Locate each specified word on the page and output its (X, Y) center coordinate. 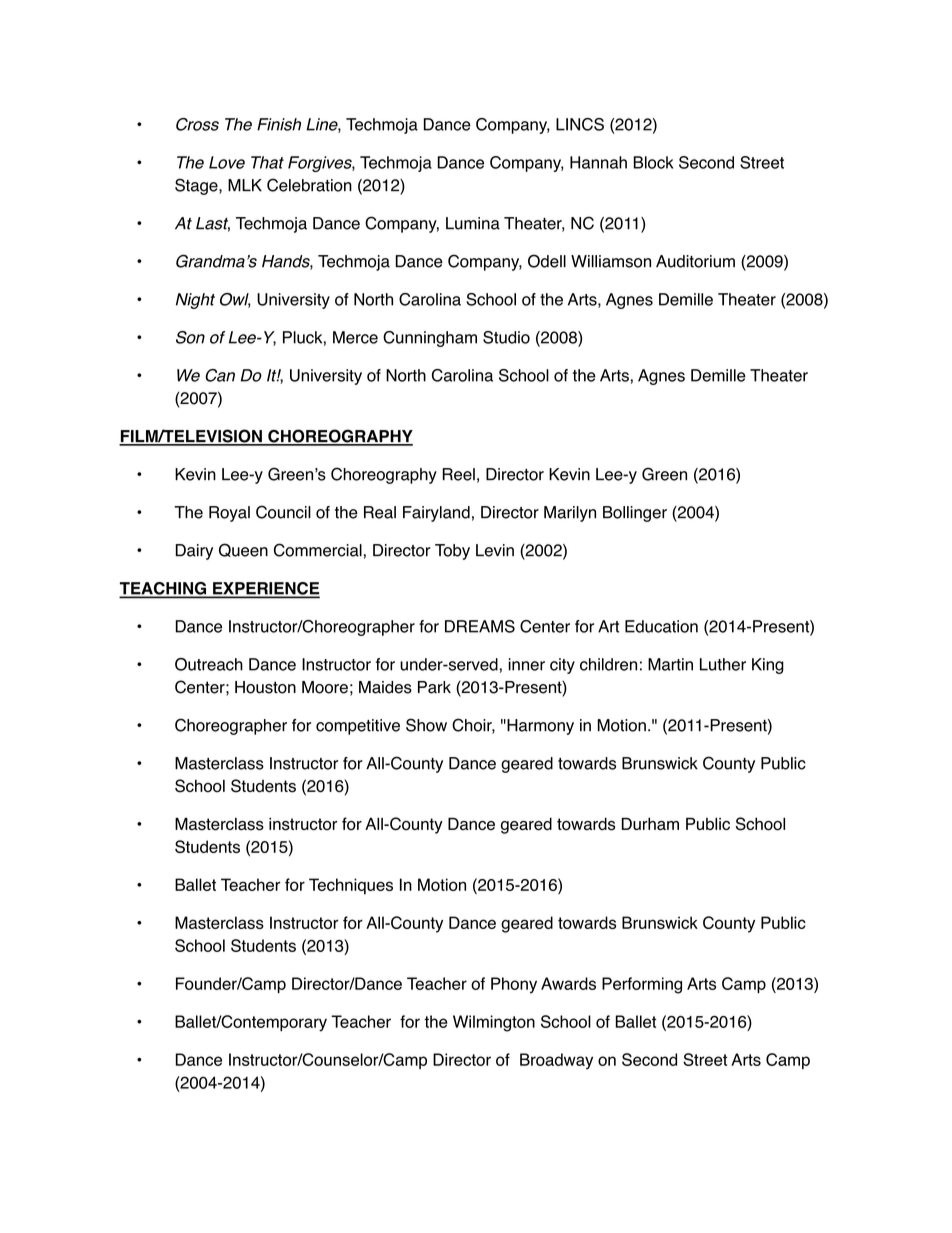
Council (283, 512)
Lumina (473, 223)
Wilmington (494, 1023)
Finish (279, 124)
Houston (265, 687)
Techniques (351, 886)
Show (426, 725)
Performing (642, 985)
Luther (723, 664)
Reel (458, 474)
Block (653, 162)
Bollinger (635, 514)
